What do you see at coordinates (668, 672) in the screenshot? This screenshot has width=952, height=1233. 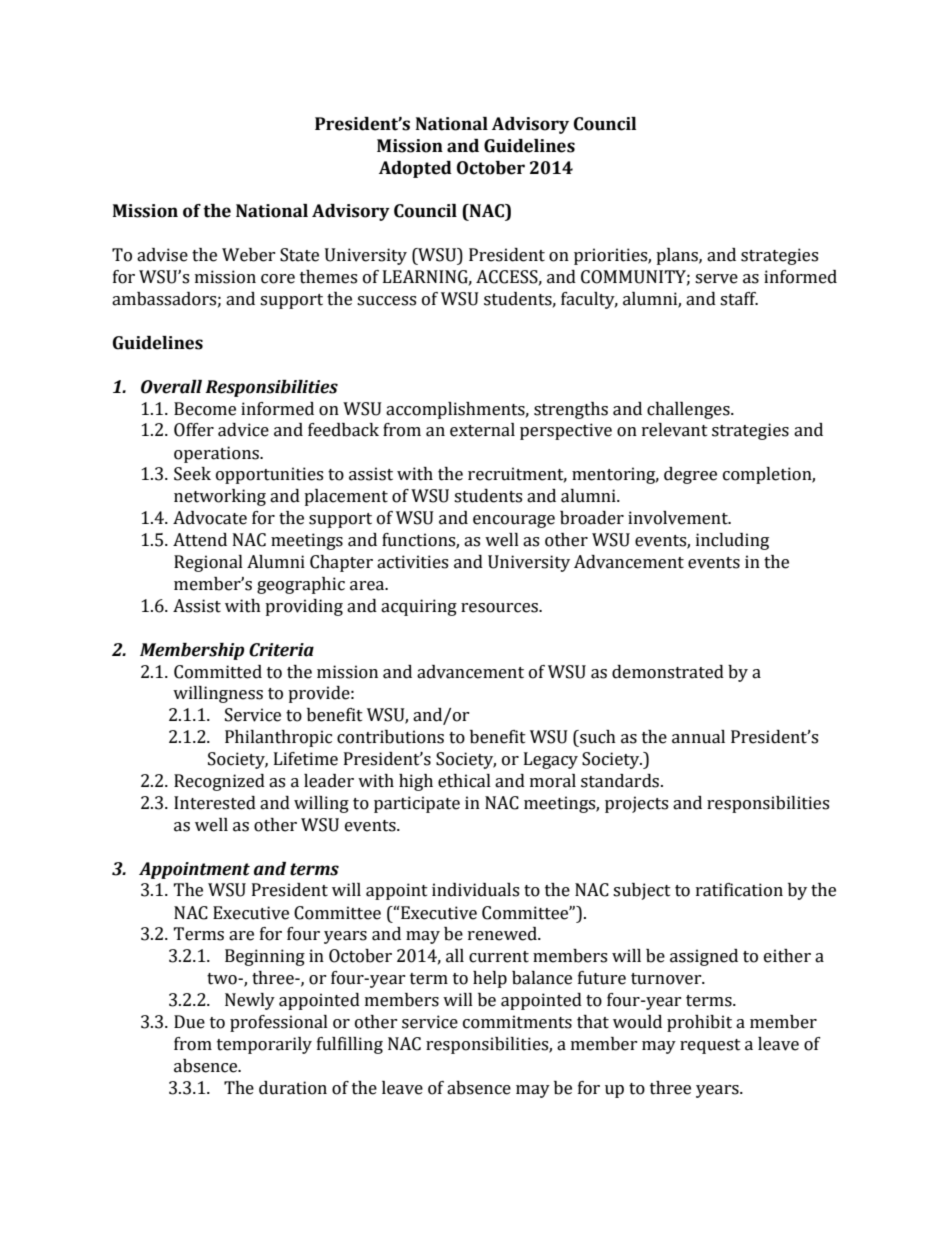 I see `demonstrated` at bounding box center [668, 672].
